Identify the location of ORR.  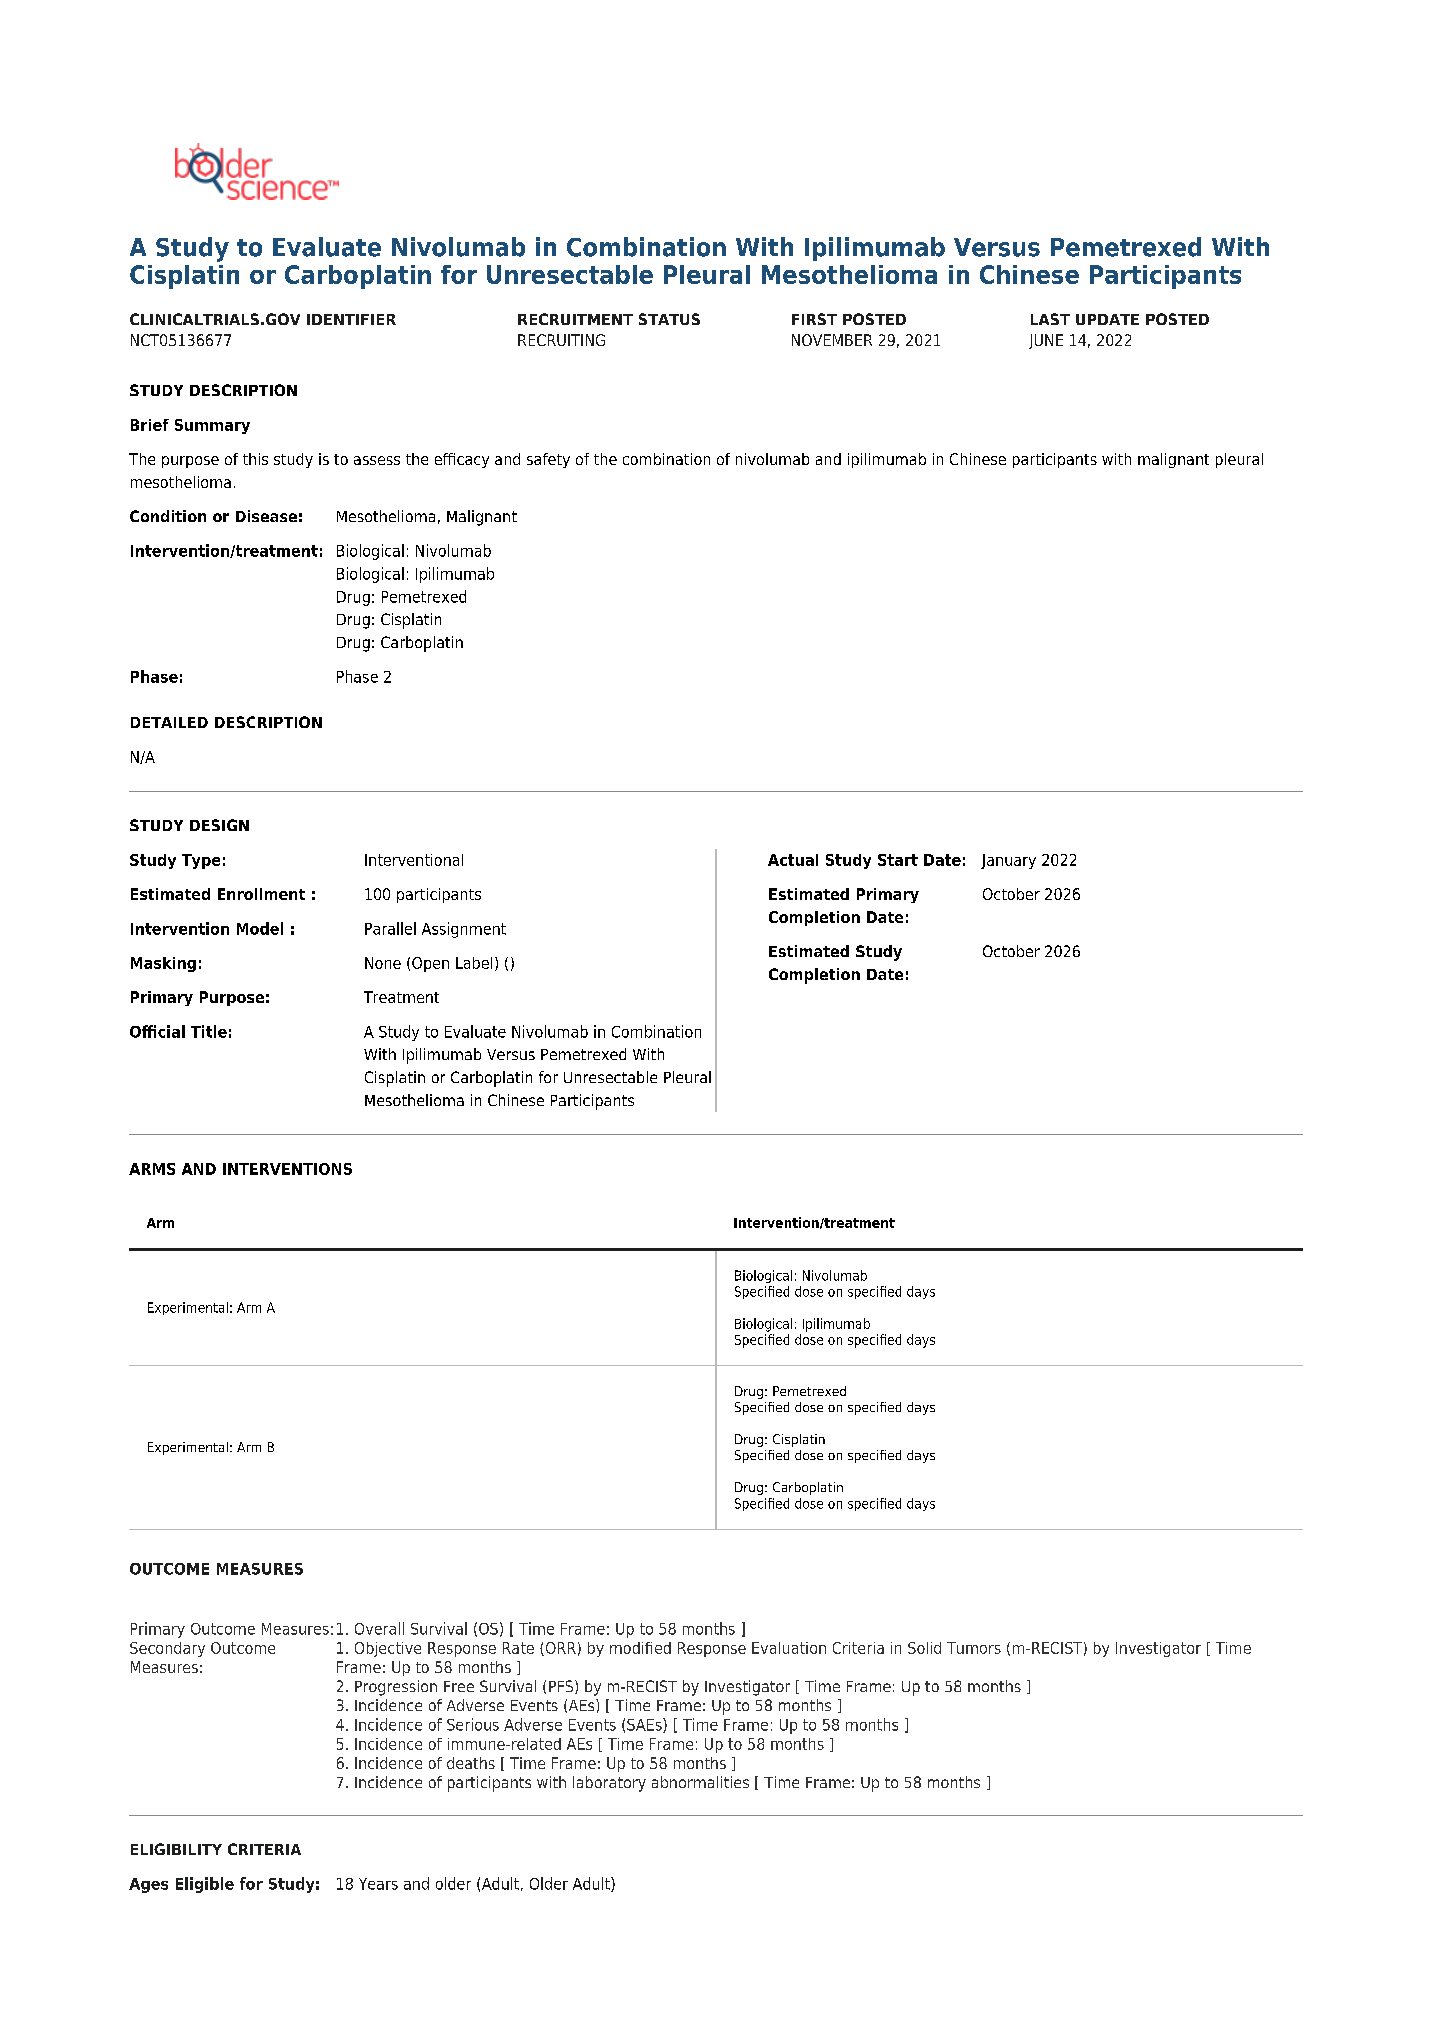
(559, 1649).
